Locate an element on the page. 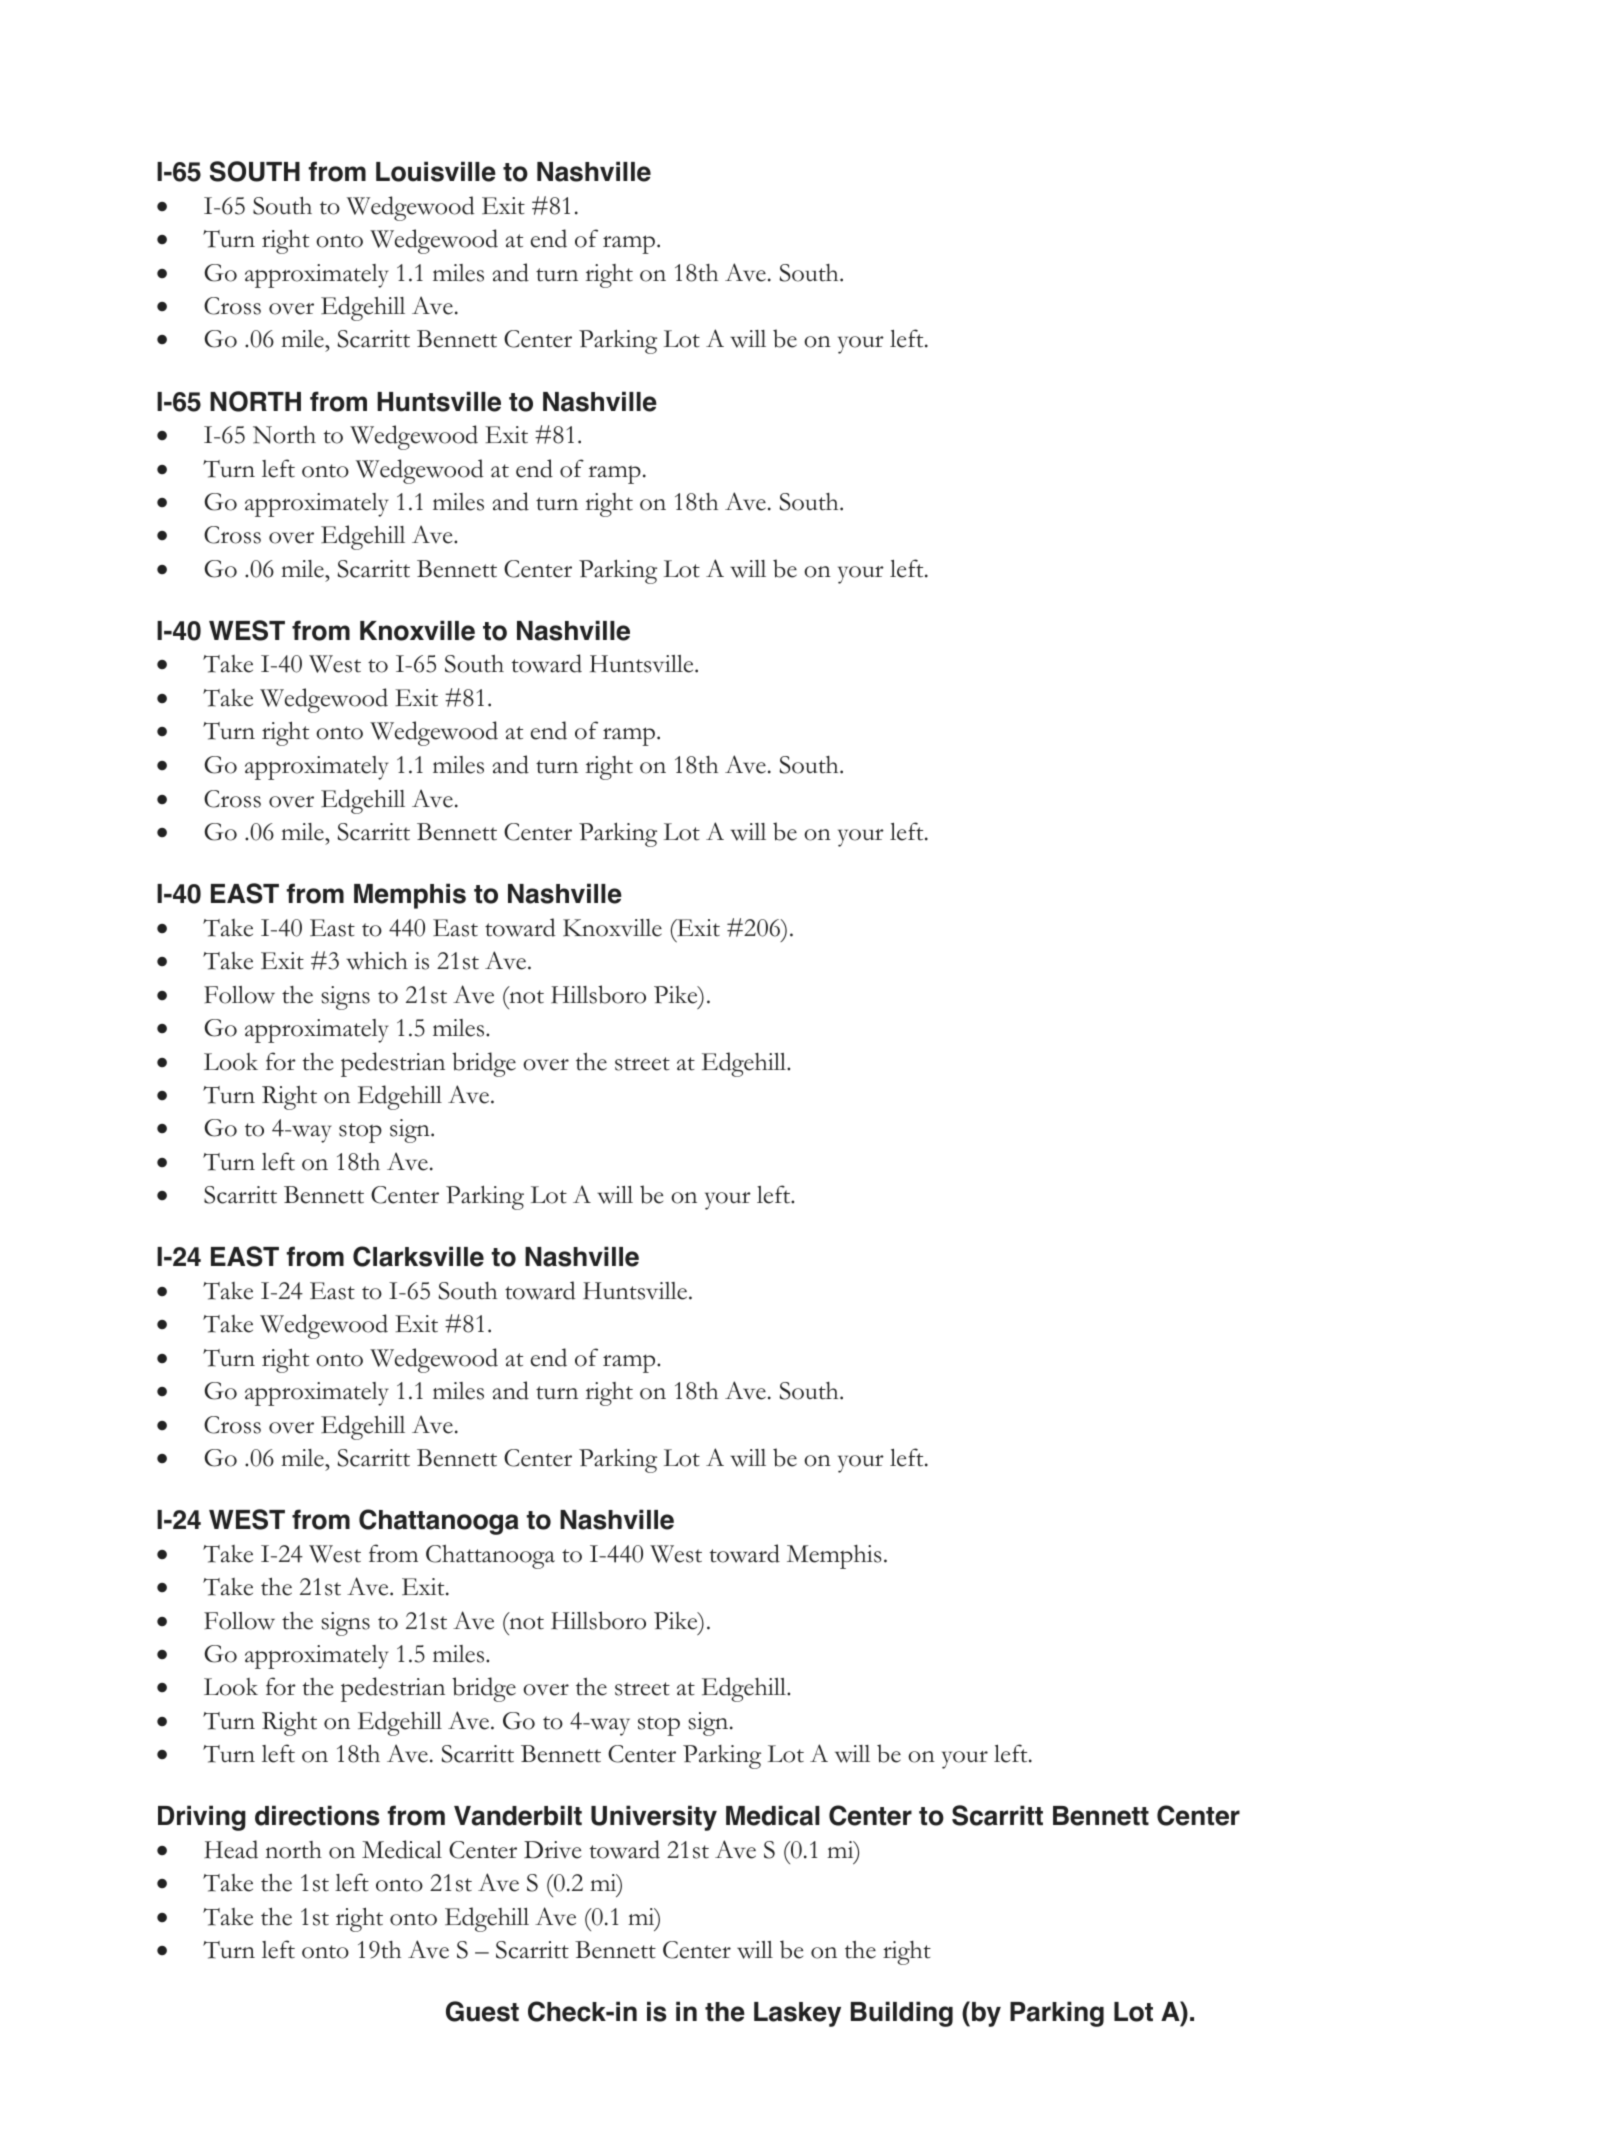 This image has width=1613, height=2153. directions is located at coordinates (317, 1815).
